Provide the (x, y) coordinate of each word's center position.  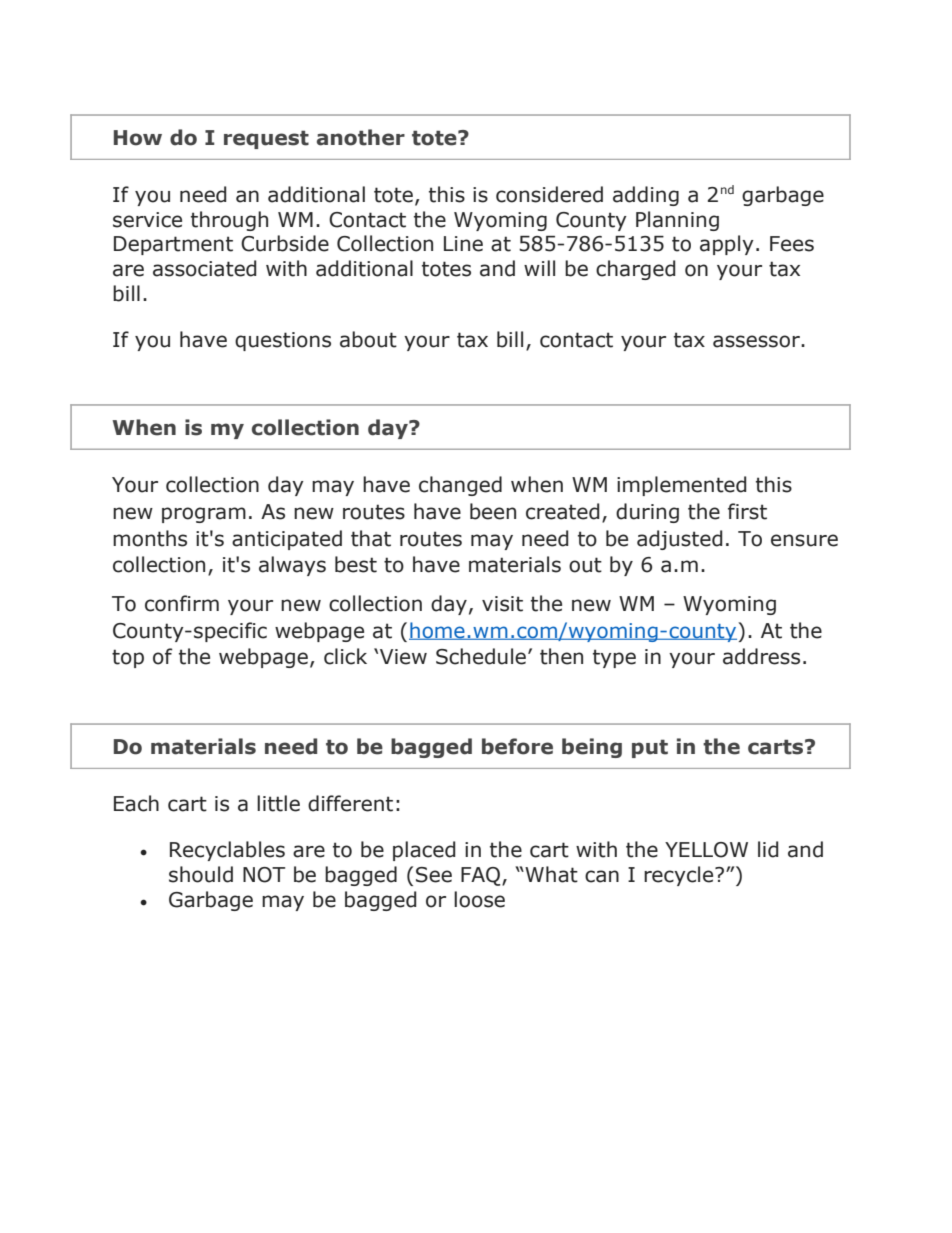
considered (549, 194)
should (201, 874)
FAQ (482, 876)
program (204, 515)
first (747, 511)
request (266, 139)
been (493, 511)
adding (646, 196)
